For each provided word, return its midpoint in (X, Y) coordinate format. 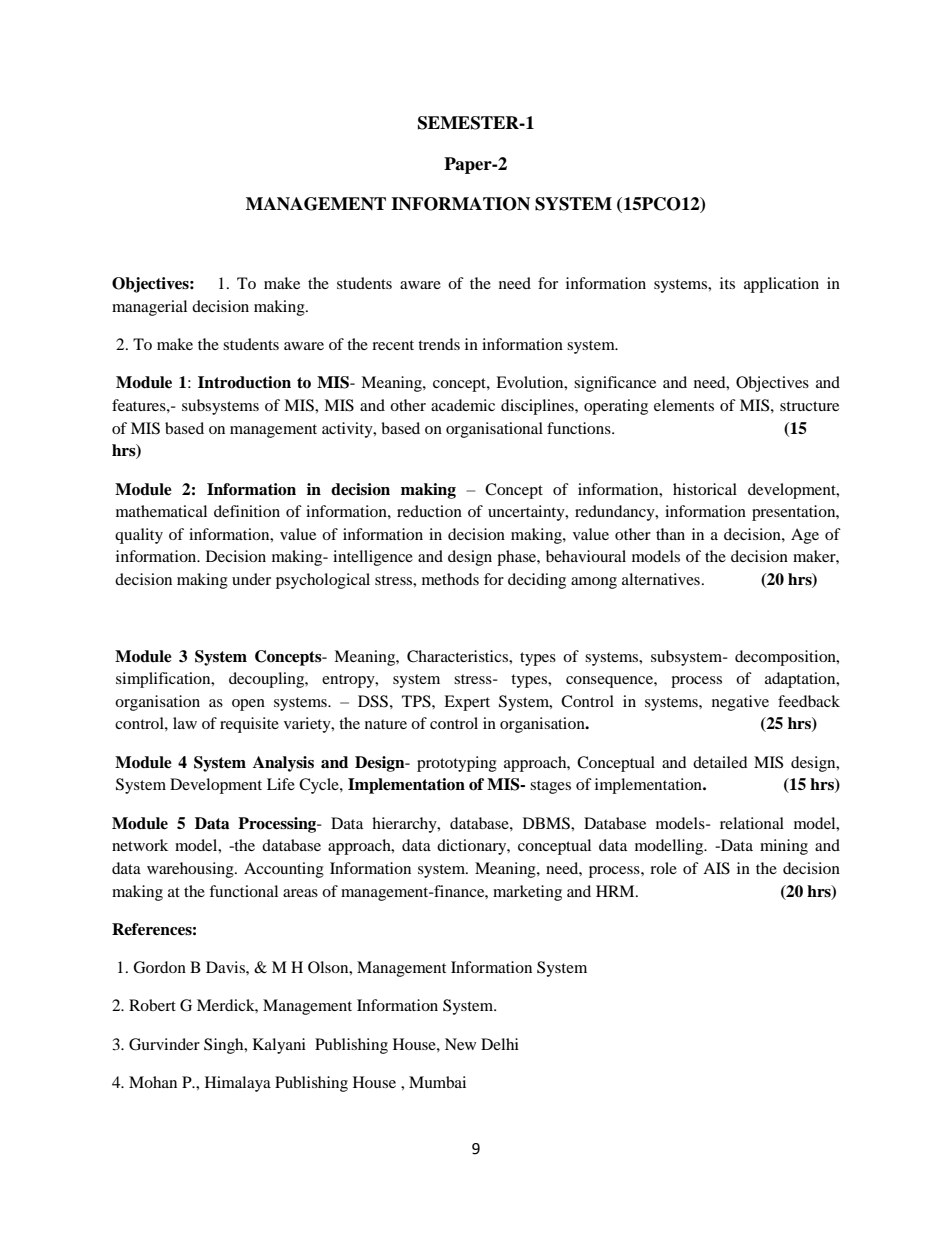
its (727, 283)
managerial (149, 308)
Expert (467, 703)
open (248, 705)
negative (740, 703)
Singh (225, 1046)
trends (439, 344)
